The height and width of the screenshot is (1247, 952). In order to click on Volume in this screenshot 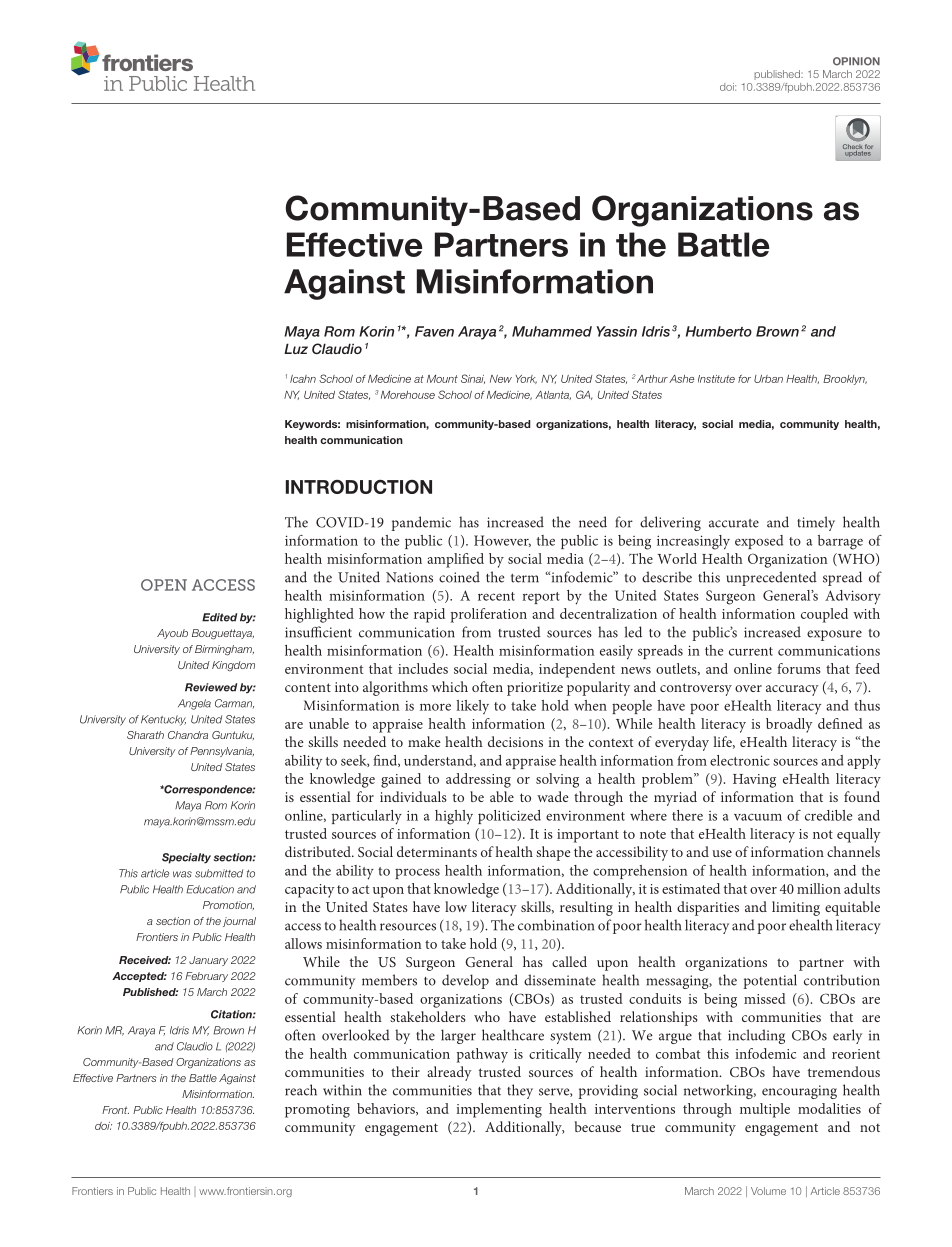, I will do `click(768, 1191)`.
